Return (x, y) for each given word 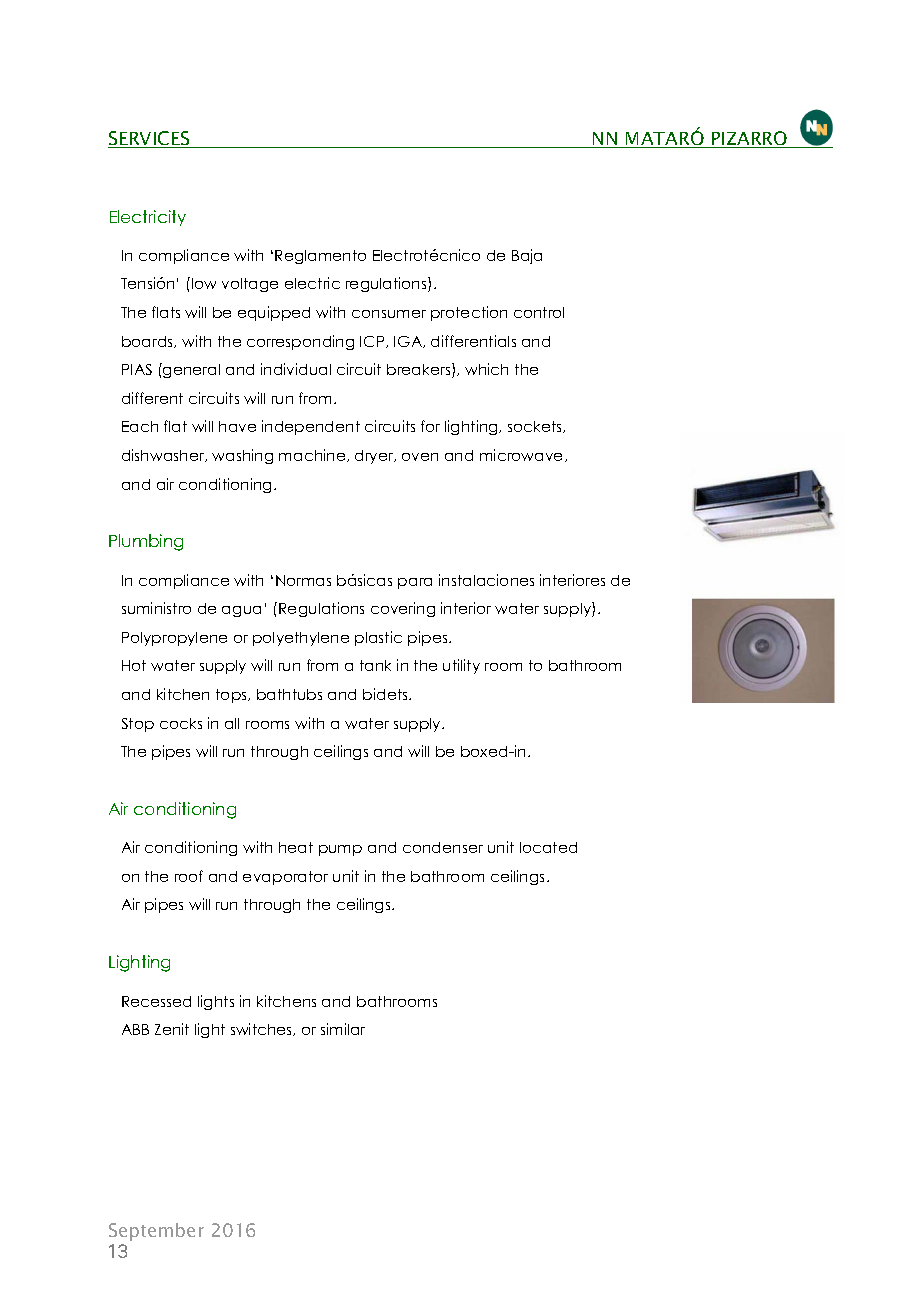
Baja (527, 256)
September (156, 1232)
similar (343, 1029)
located (548, 847)
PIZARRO (750, 139)
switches (263, 1029)
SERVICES (150, 139)
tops (232, 696)
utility (461, 666)
